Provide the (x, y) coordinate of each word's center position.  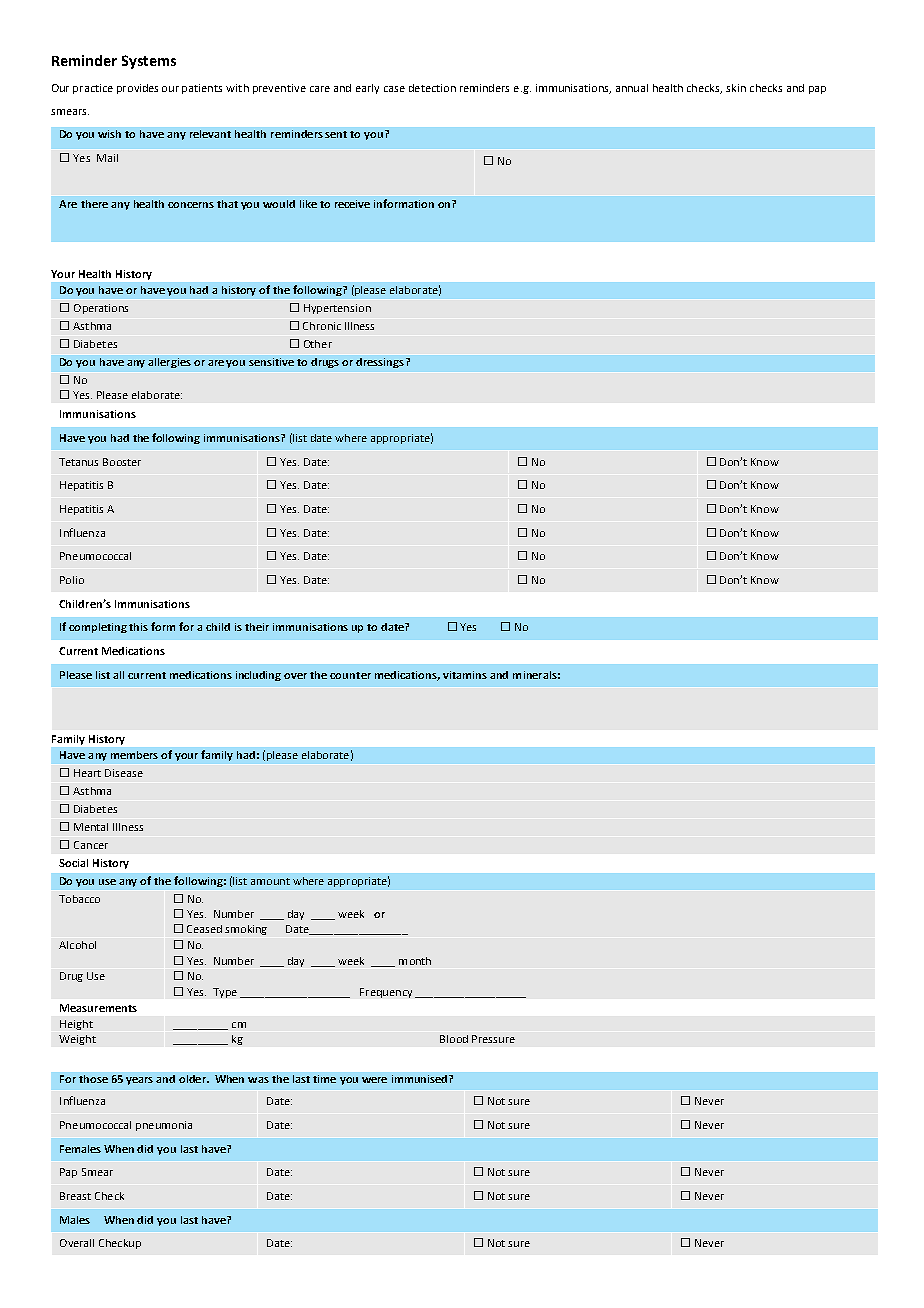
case (394, 89)
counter (350, 675)
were (374, 1080)
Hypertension (337, 309)
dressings (381, 363)
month (415, 961)
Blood (454, 1039)
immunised (421, 1079)
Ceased (204, 929)
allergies (169, 363)
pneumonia (164, 1126)
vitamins (465, 675)
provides (137, 89)
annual (632, 88)
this (138, 627)
